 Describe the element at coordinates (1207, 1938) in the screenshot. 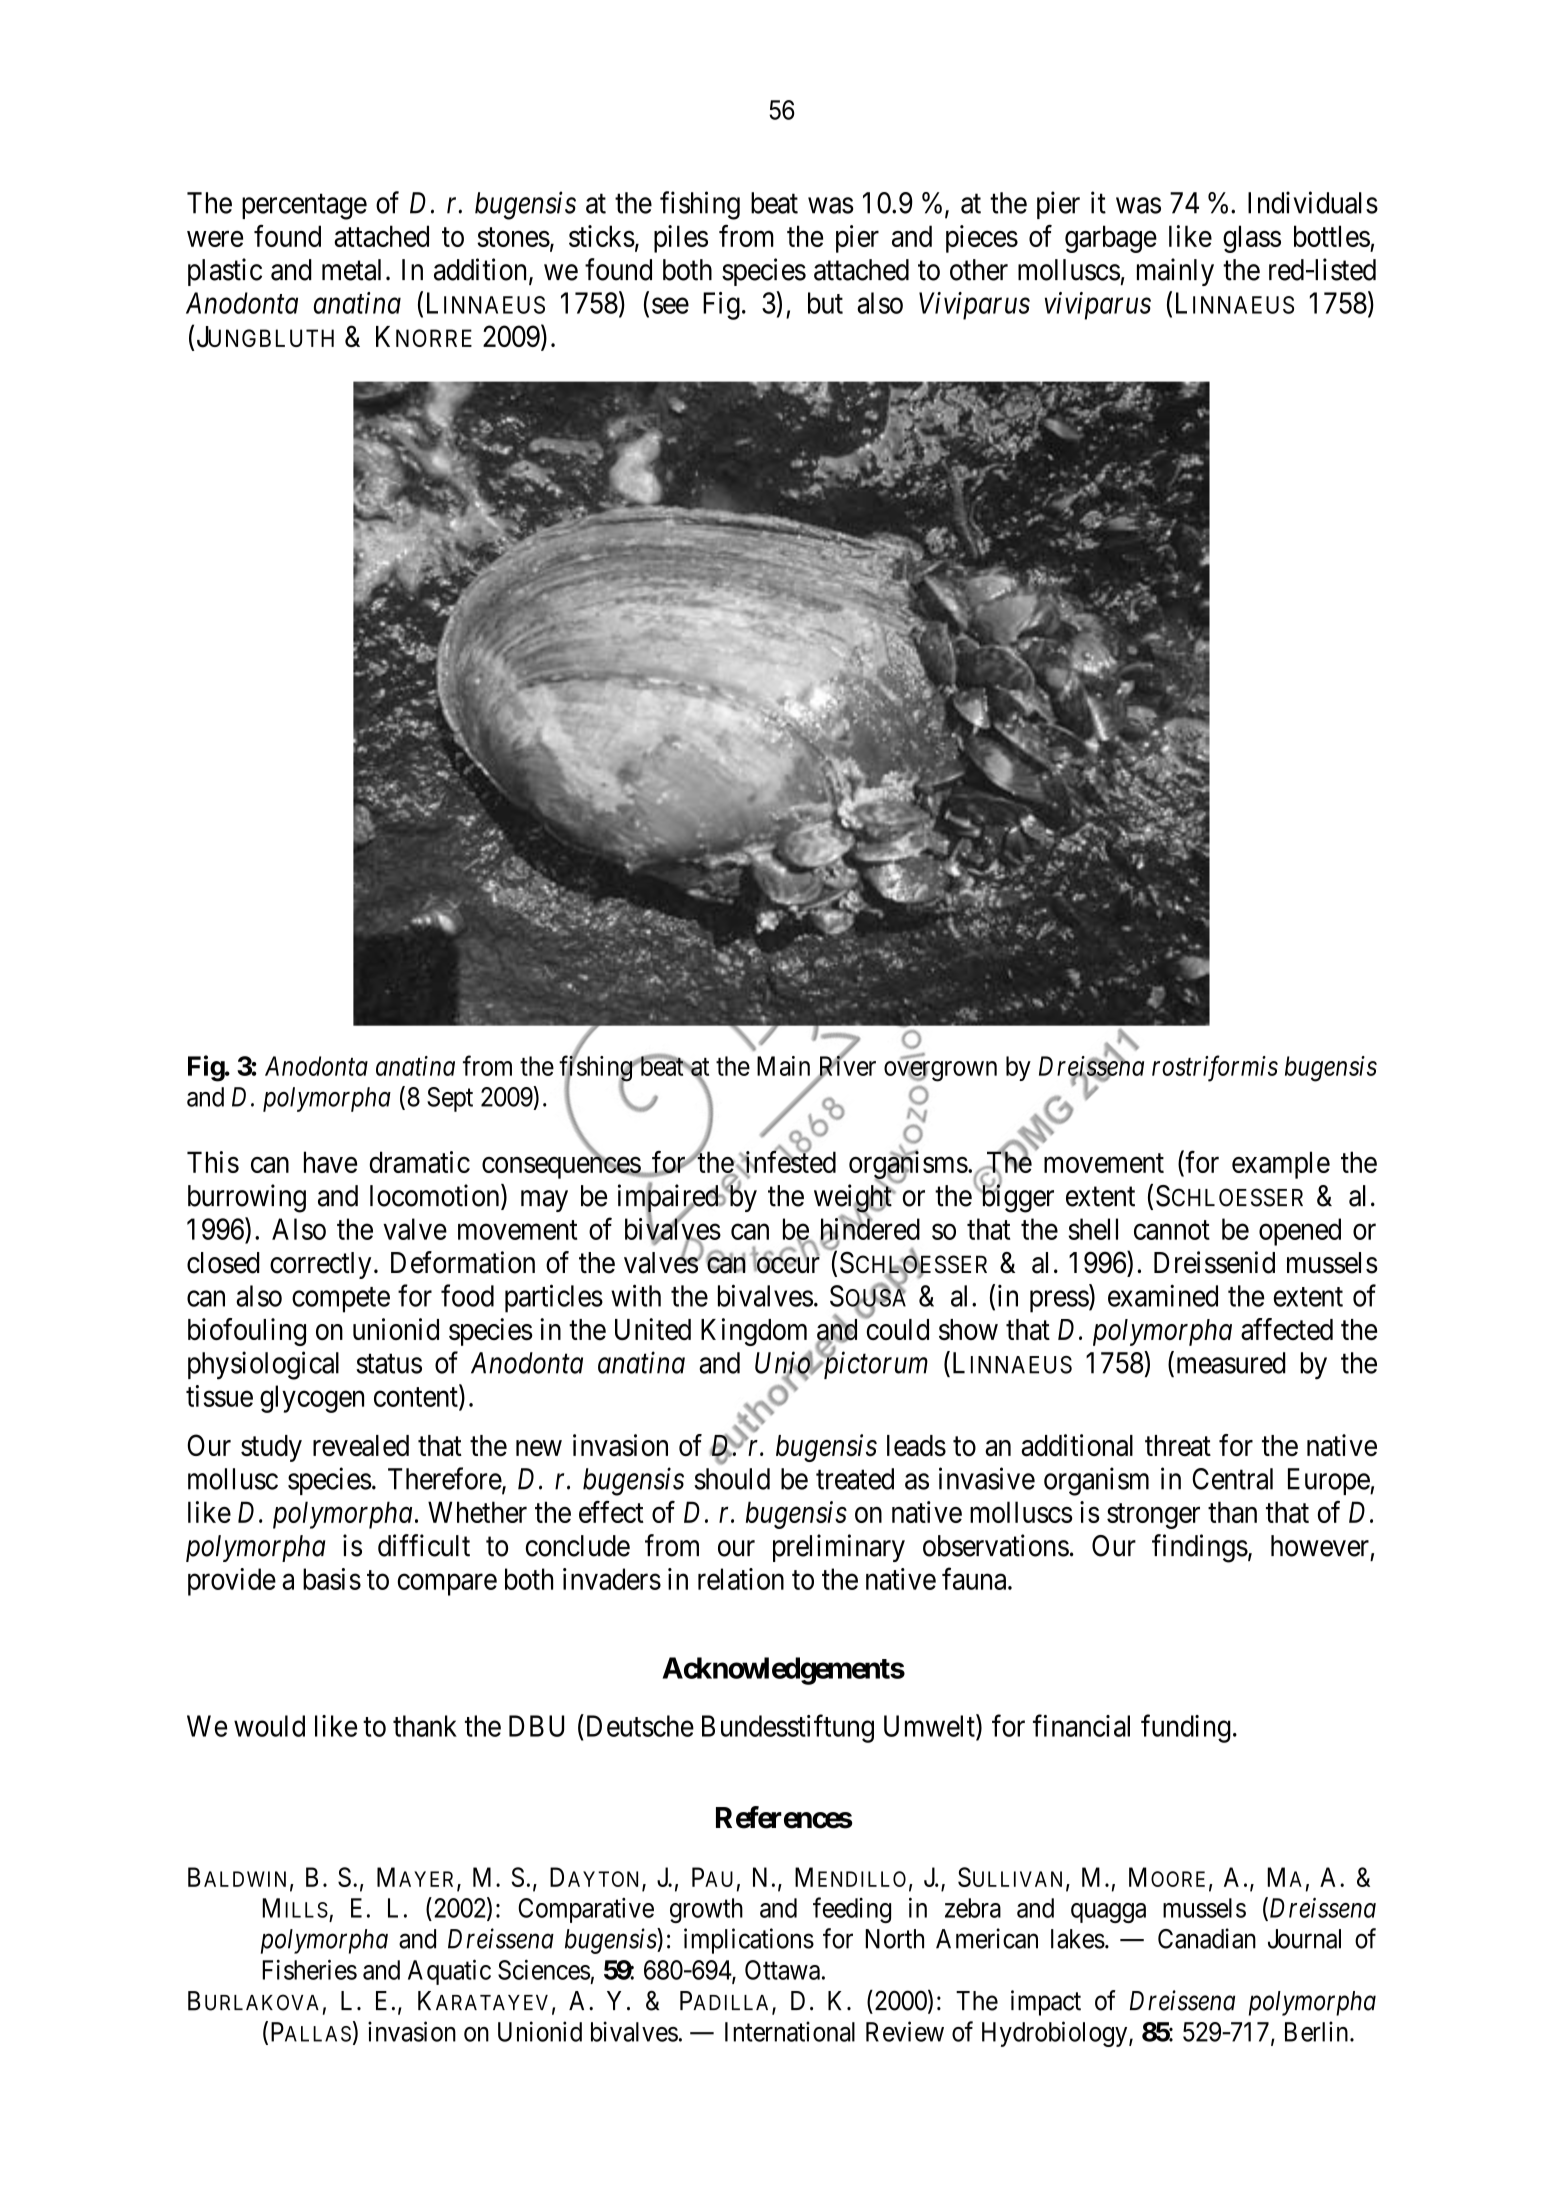

I see `Canadian` at that location.
